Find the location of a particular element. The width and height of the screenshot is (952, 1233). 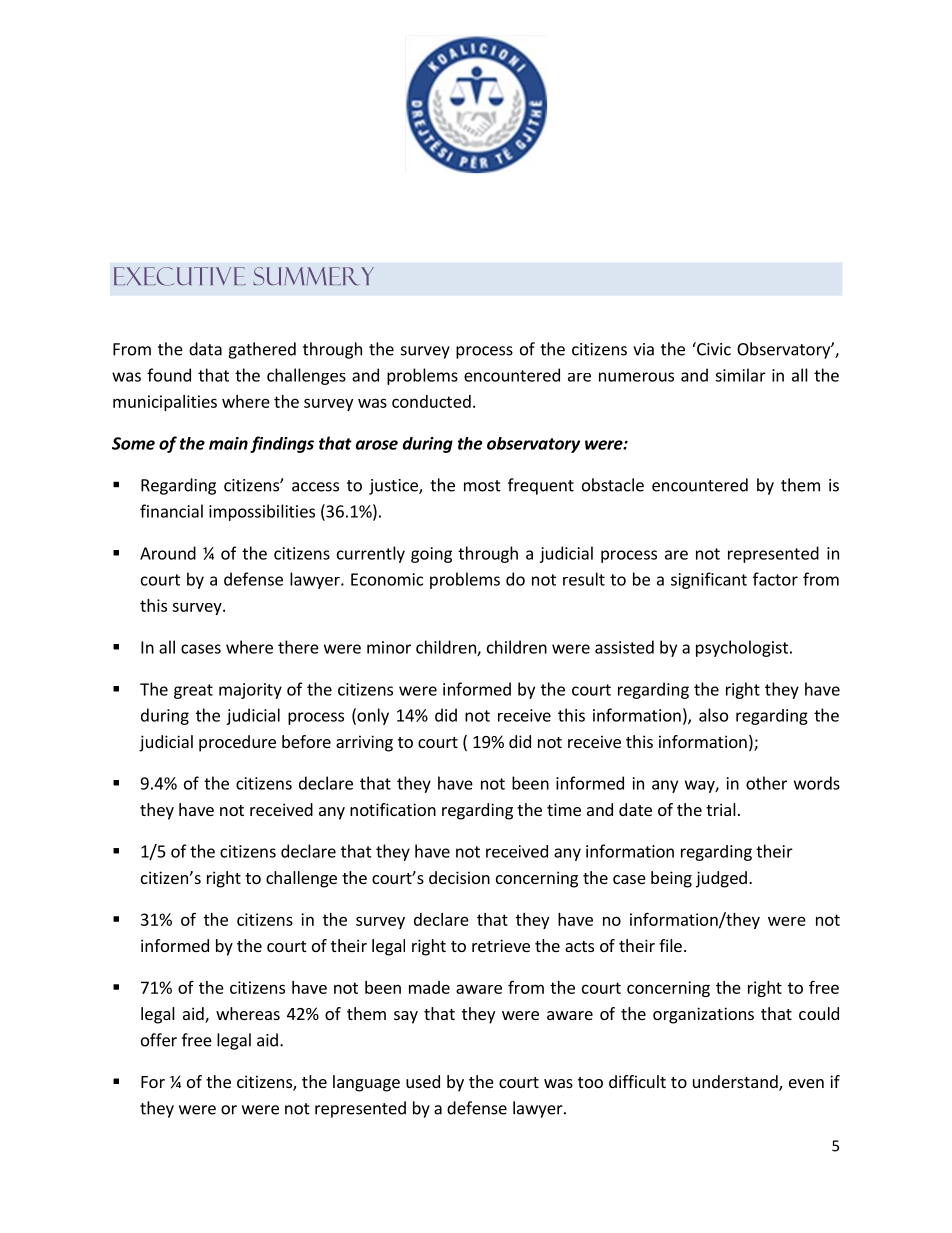

psychologist is located at coordinates (742, 648).
